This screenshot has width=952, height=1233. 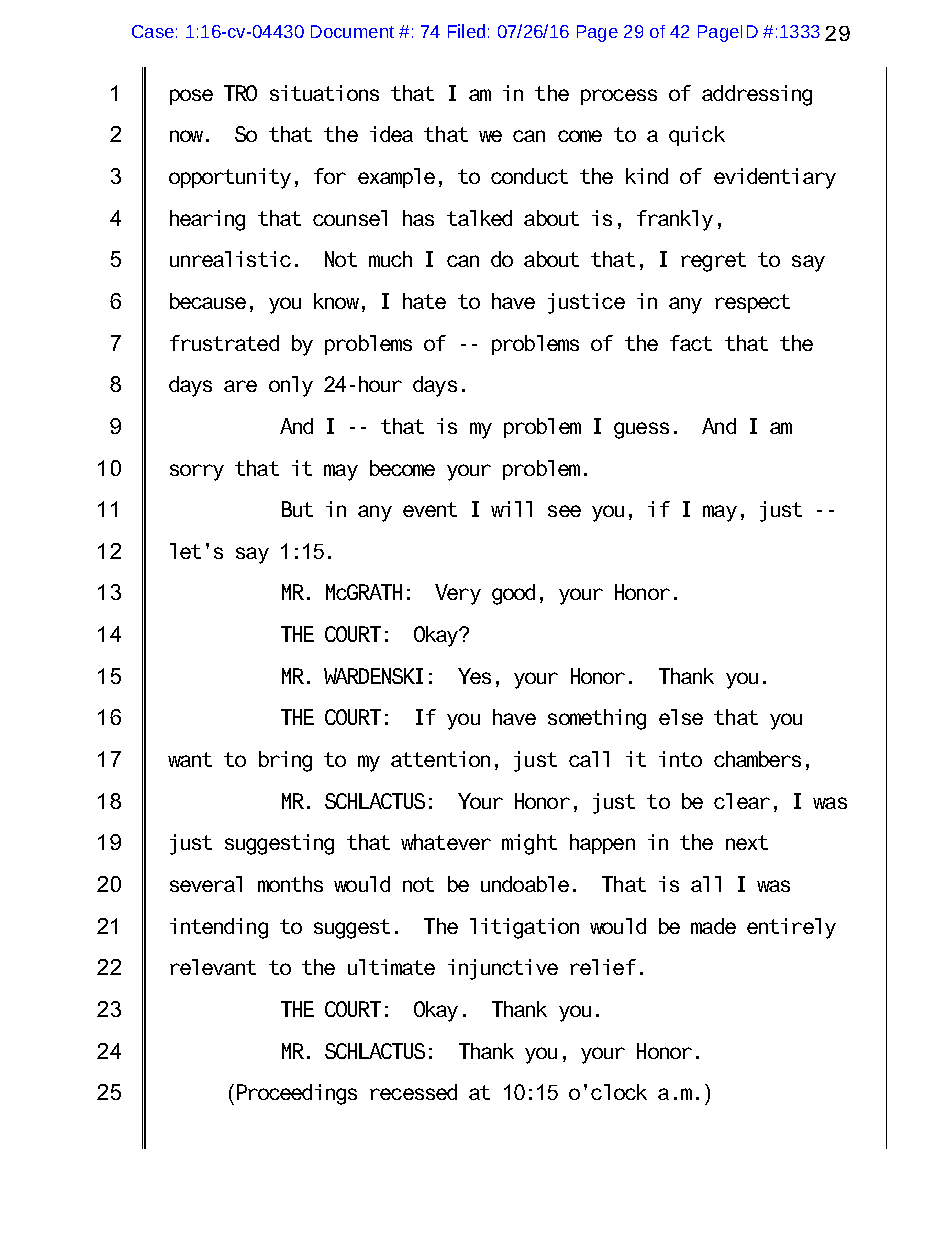 I want to click on addressing, so click(x=757, y=95).
